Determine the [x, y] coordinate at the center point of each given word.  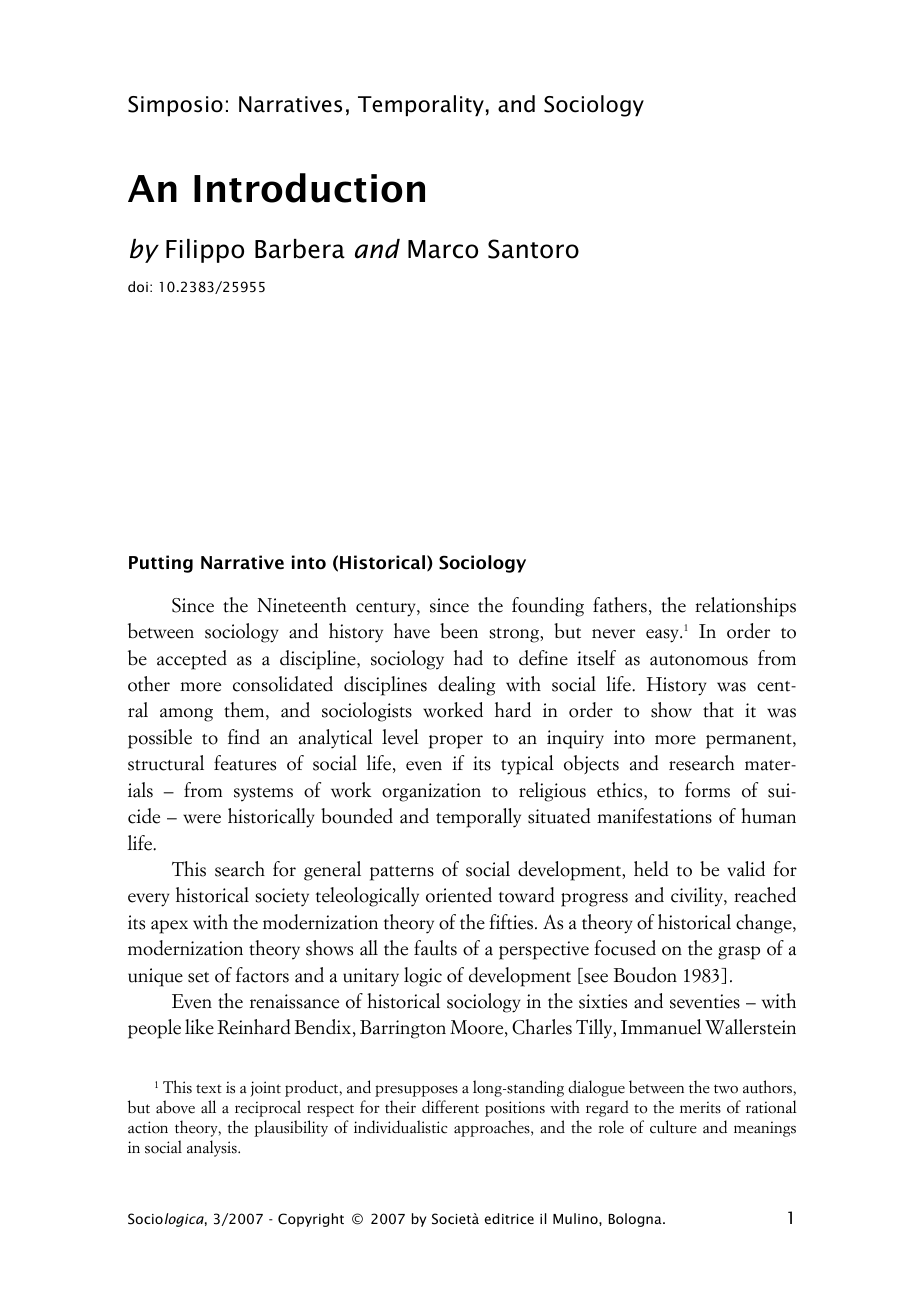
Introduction [309, 188]
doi [138, 286]
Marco [443, 249]
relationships [745, 607]
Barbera [300, 249]
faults [435, 948]
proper [456, 742]
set [198, 977]
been [459, 631]
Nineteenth [301, 605]
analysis [213, 1148]
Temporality [421, 106]
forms [707, 790]
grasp [739, 953]
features [245, 763]
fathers [620, 605]
